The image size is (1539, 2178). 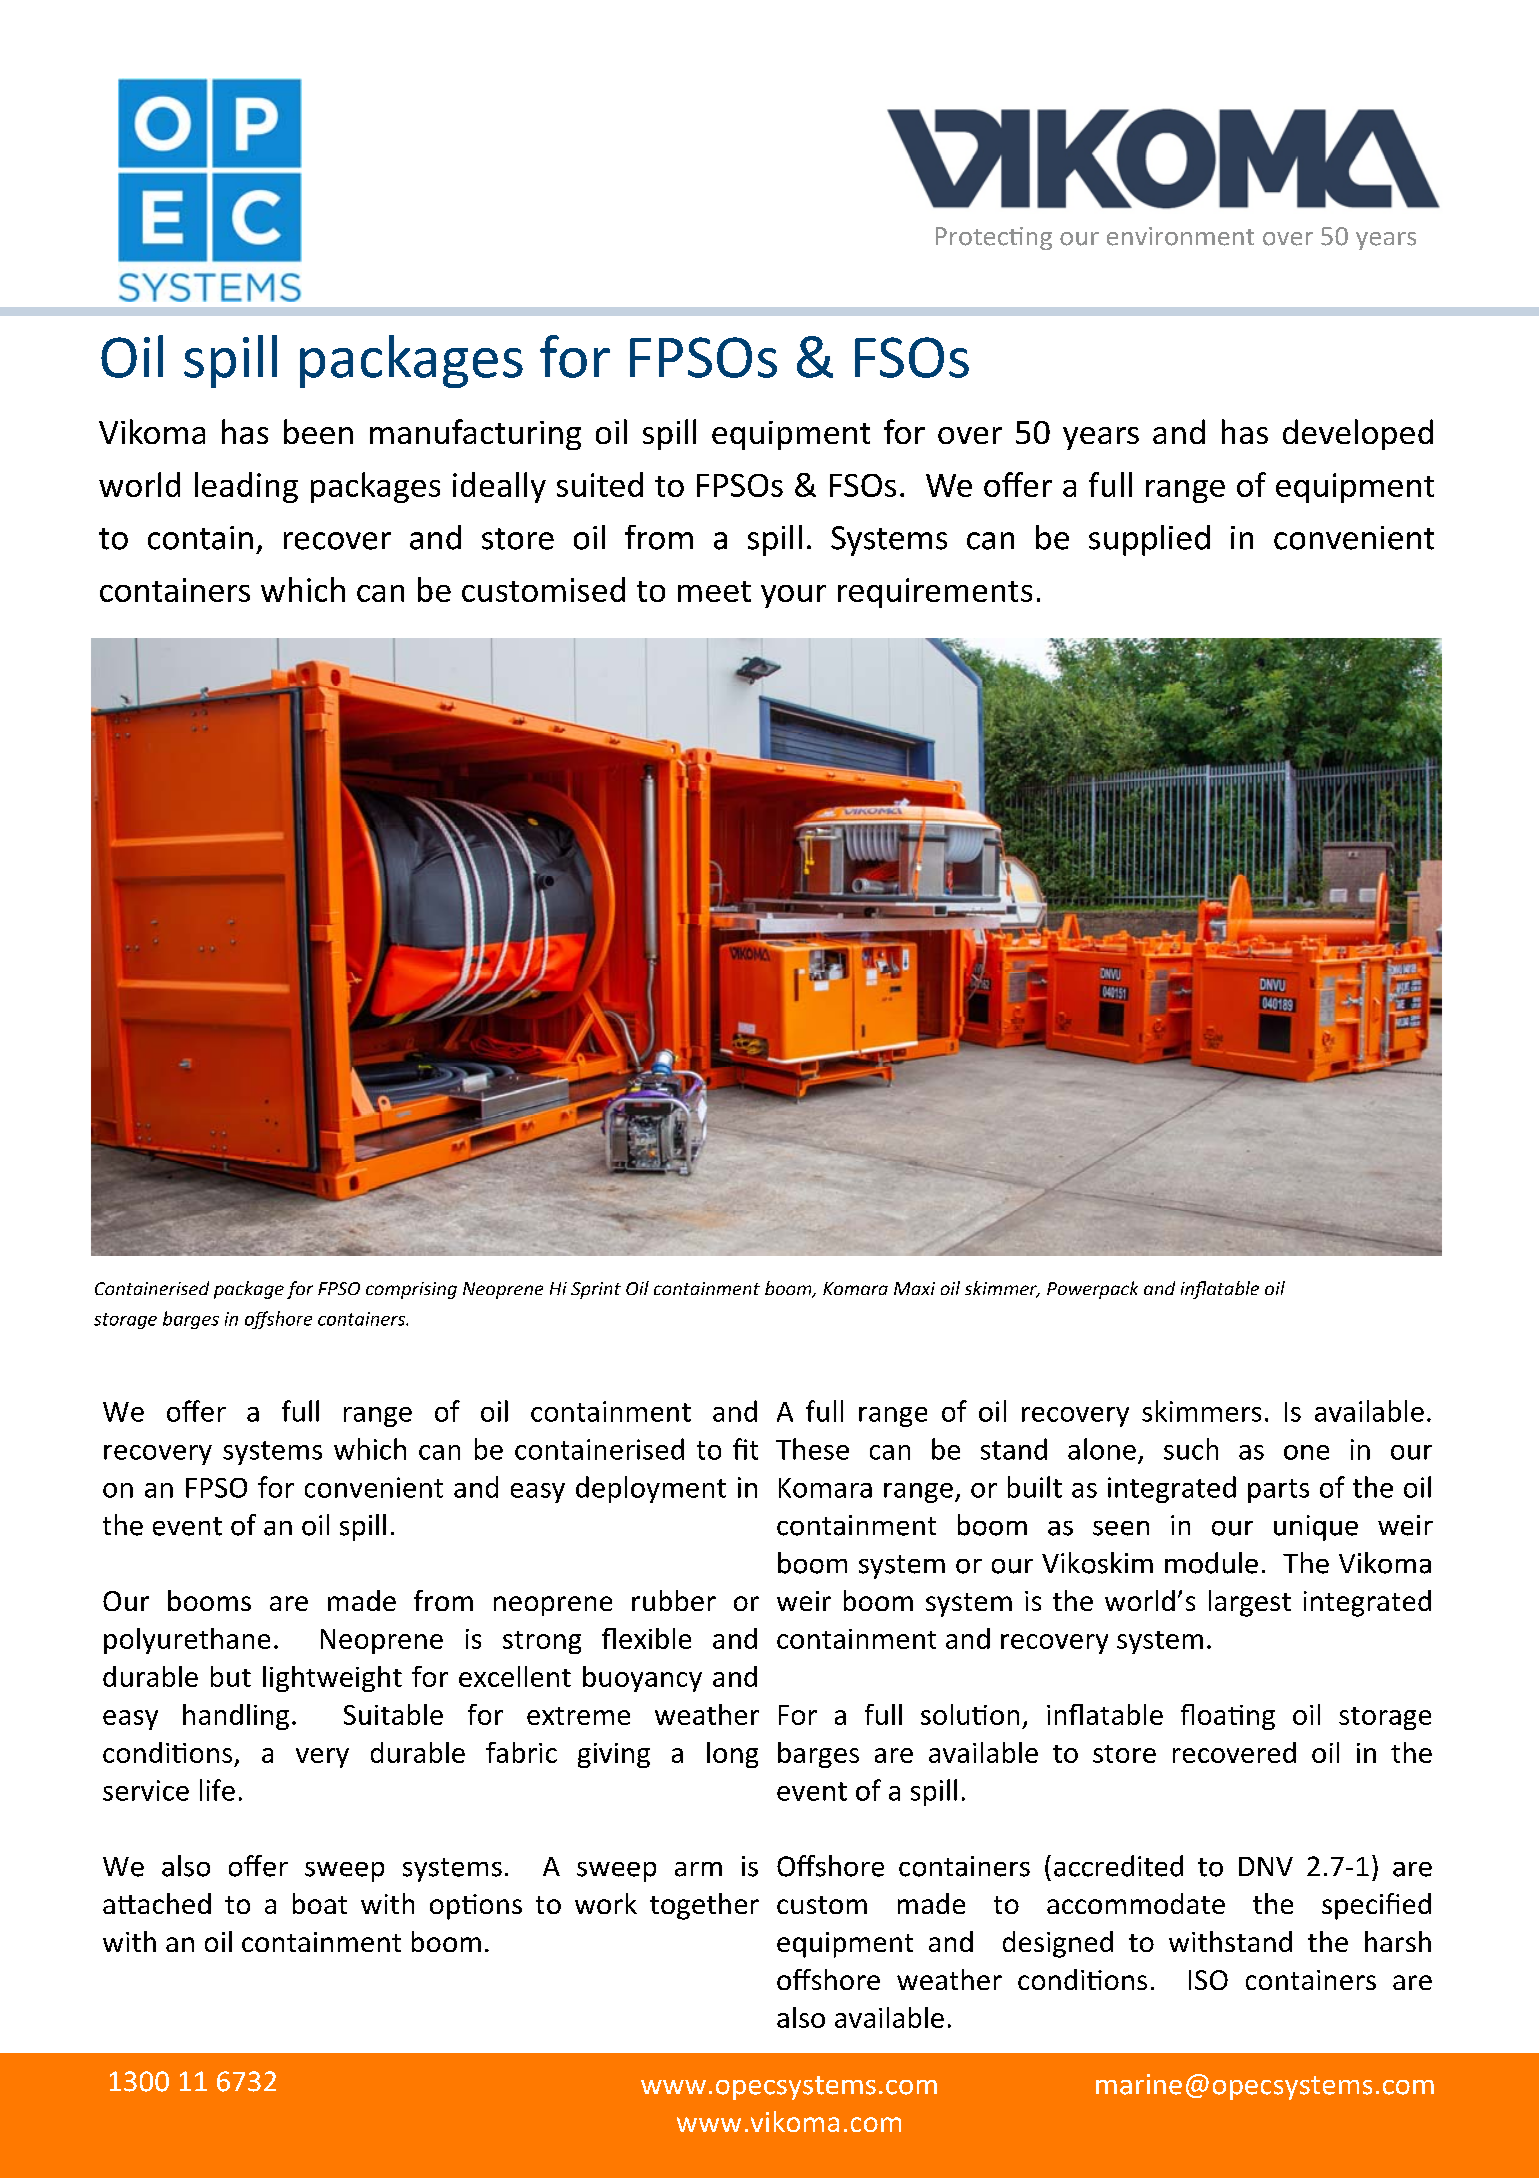 What do you see at coordinates (411, 1290) in the image?
I see `comprising` at bounding box center [411, 1290].
